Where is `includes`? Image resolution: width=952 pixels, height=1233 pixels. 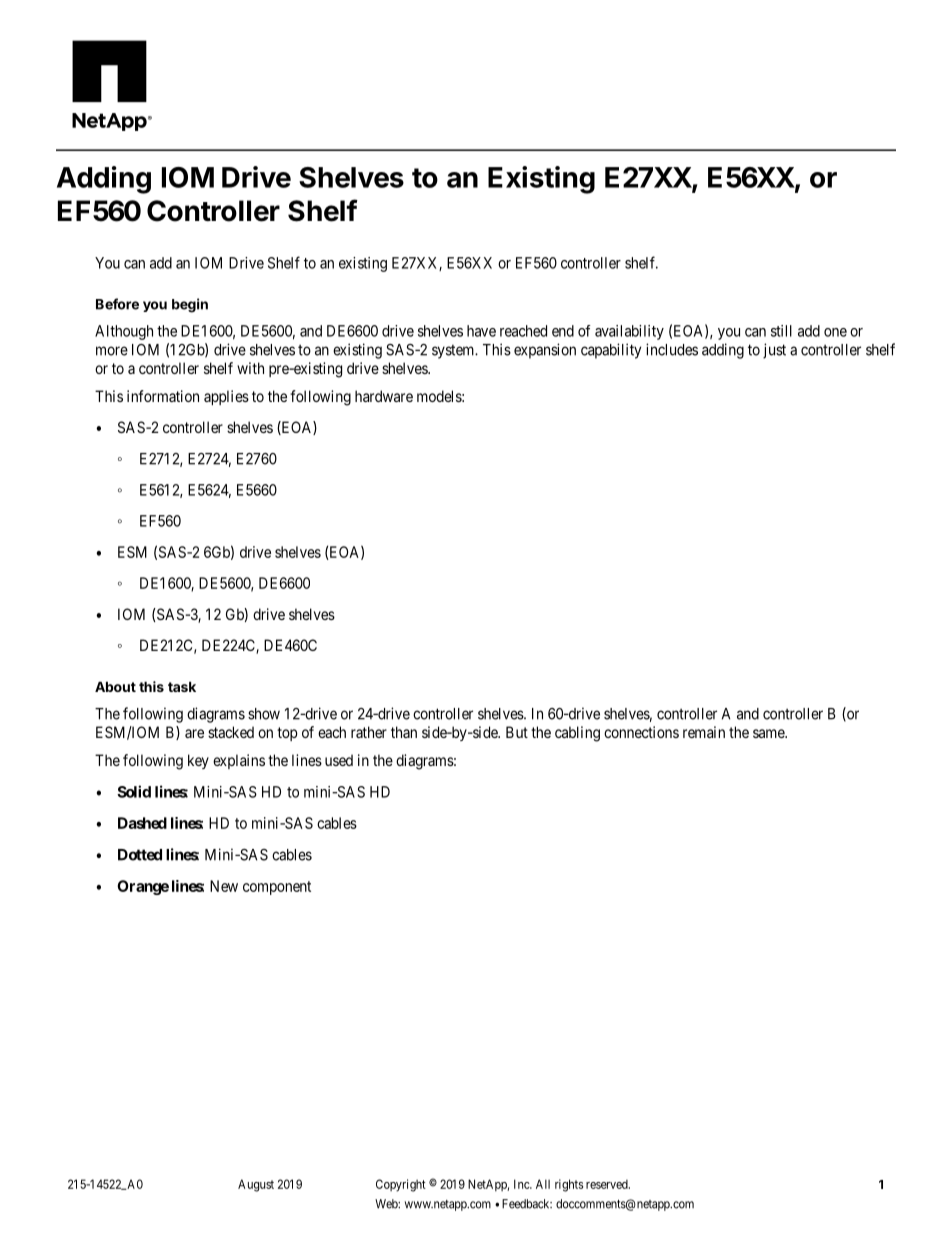
includes is located at coordinates (672, 349).
